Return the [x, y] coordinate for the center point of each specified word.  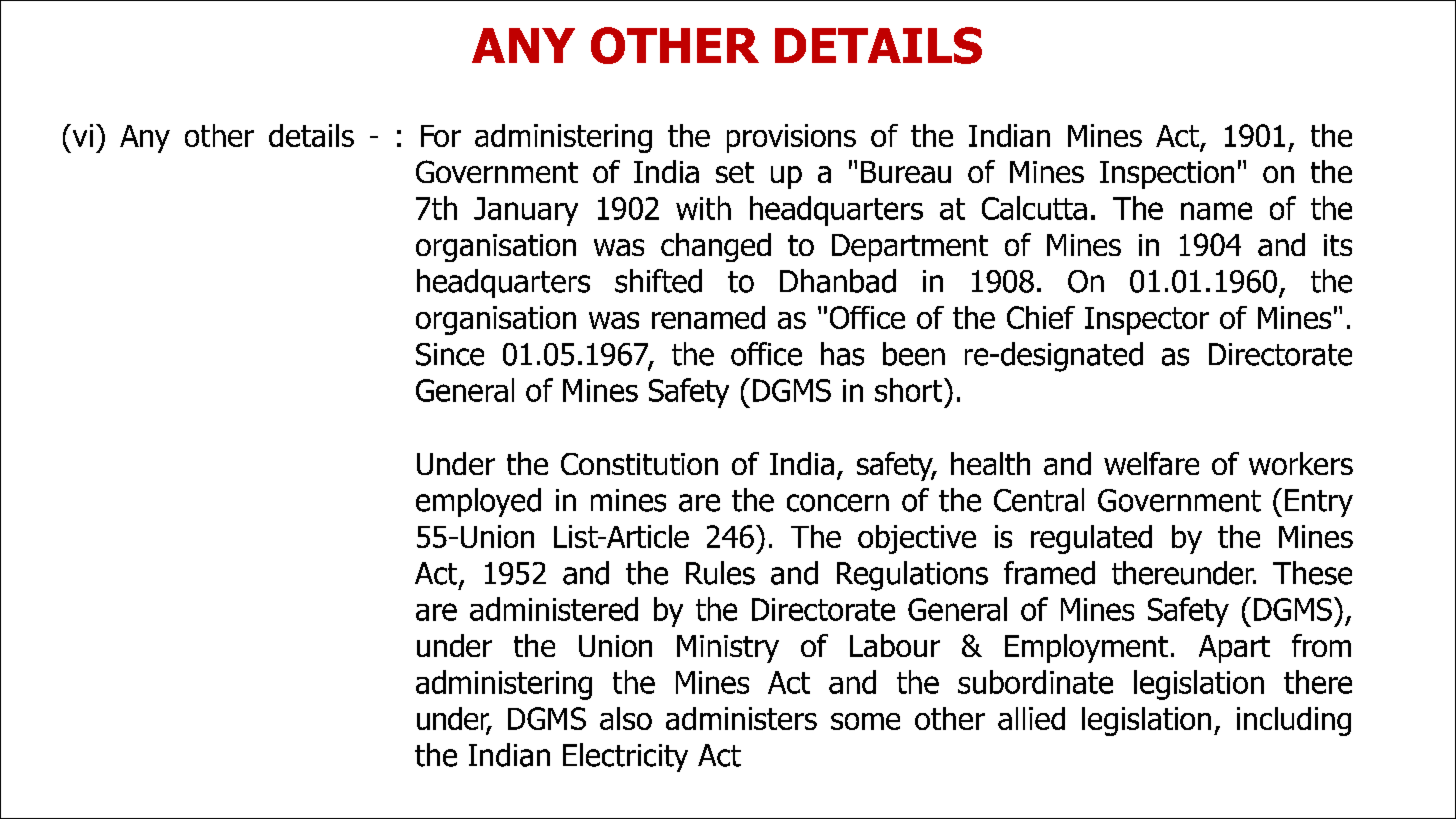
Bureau [906, 172]
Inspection [1167, 175]
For [441, 136]
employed [478, 502]
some [865, 721]
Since [450, 354]
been [914, 354]
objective [917, 539]
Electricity [625, 757]
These [1312, 573]
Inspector [1147, 321]
